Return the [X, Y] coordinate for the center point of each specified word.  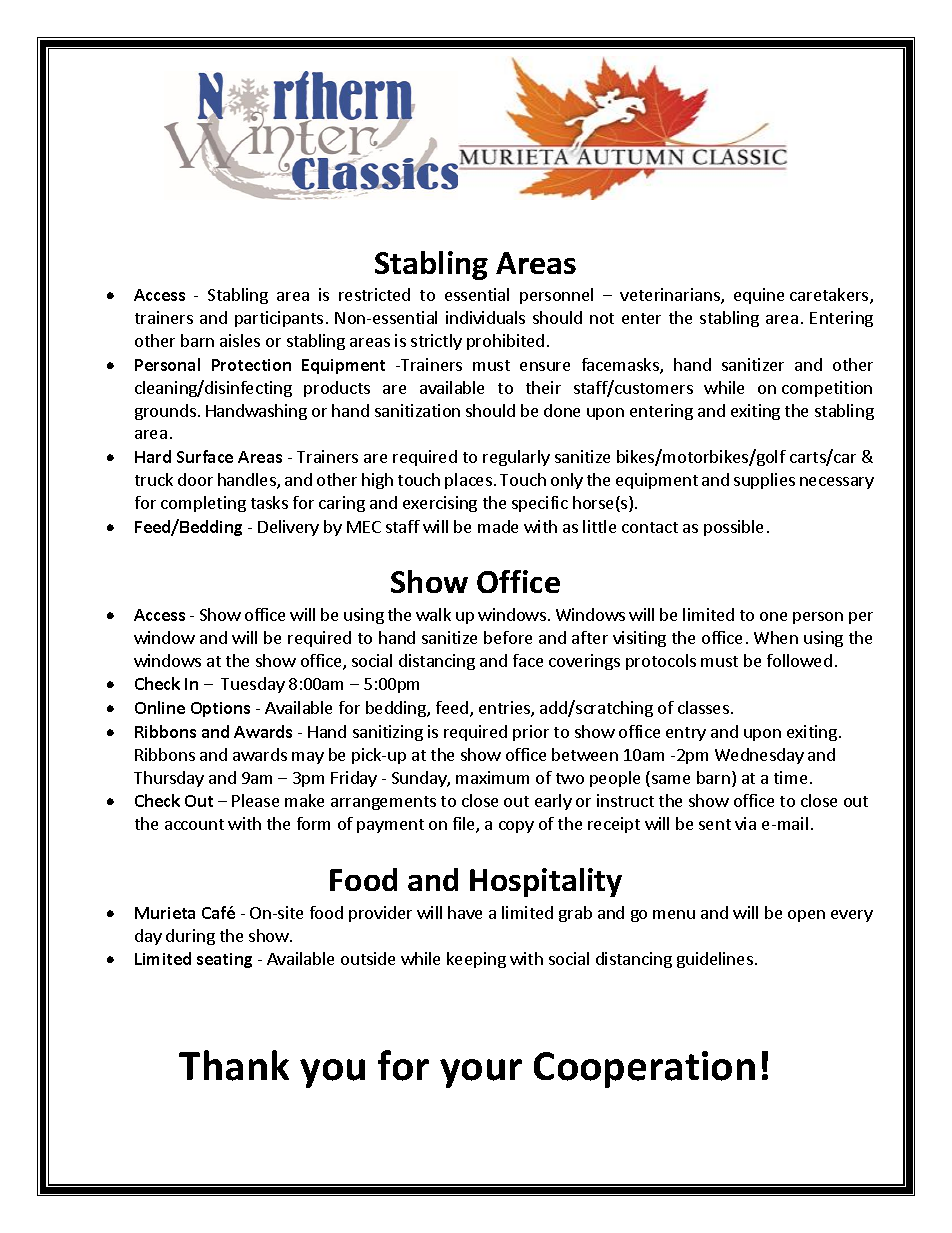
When [776, 637]
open [806, 916]
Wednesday [759, 756]
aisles [240, 340]
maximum [492, 777]
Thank [234, 1065]
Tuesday [253, 685]
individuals [485, 317]
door [195, 479]
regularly [516, 458]
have [465, 912]
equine [759, 296]
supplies [764, 481]
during [190, 937]
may [308, 758]
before [508, 637]
